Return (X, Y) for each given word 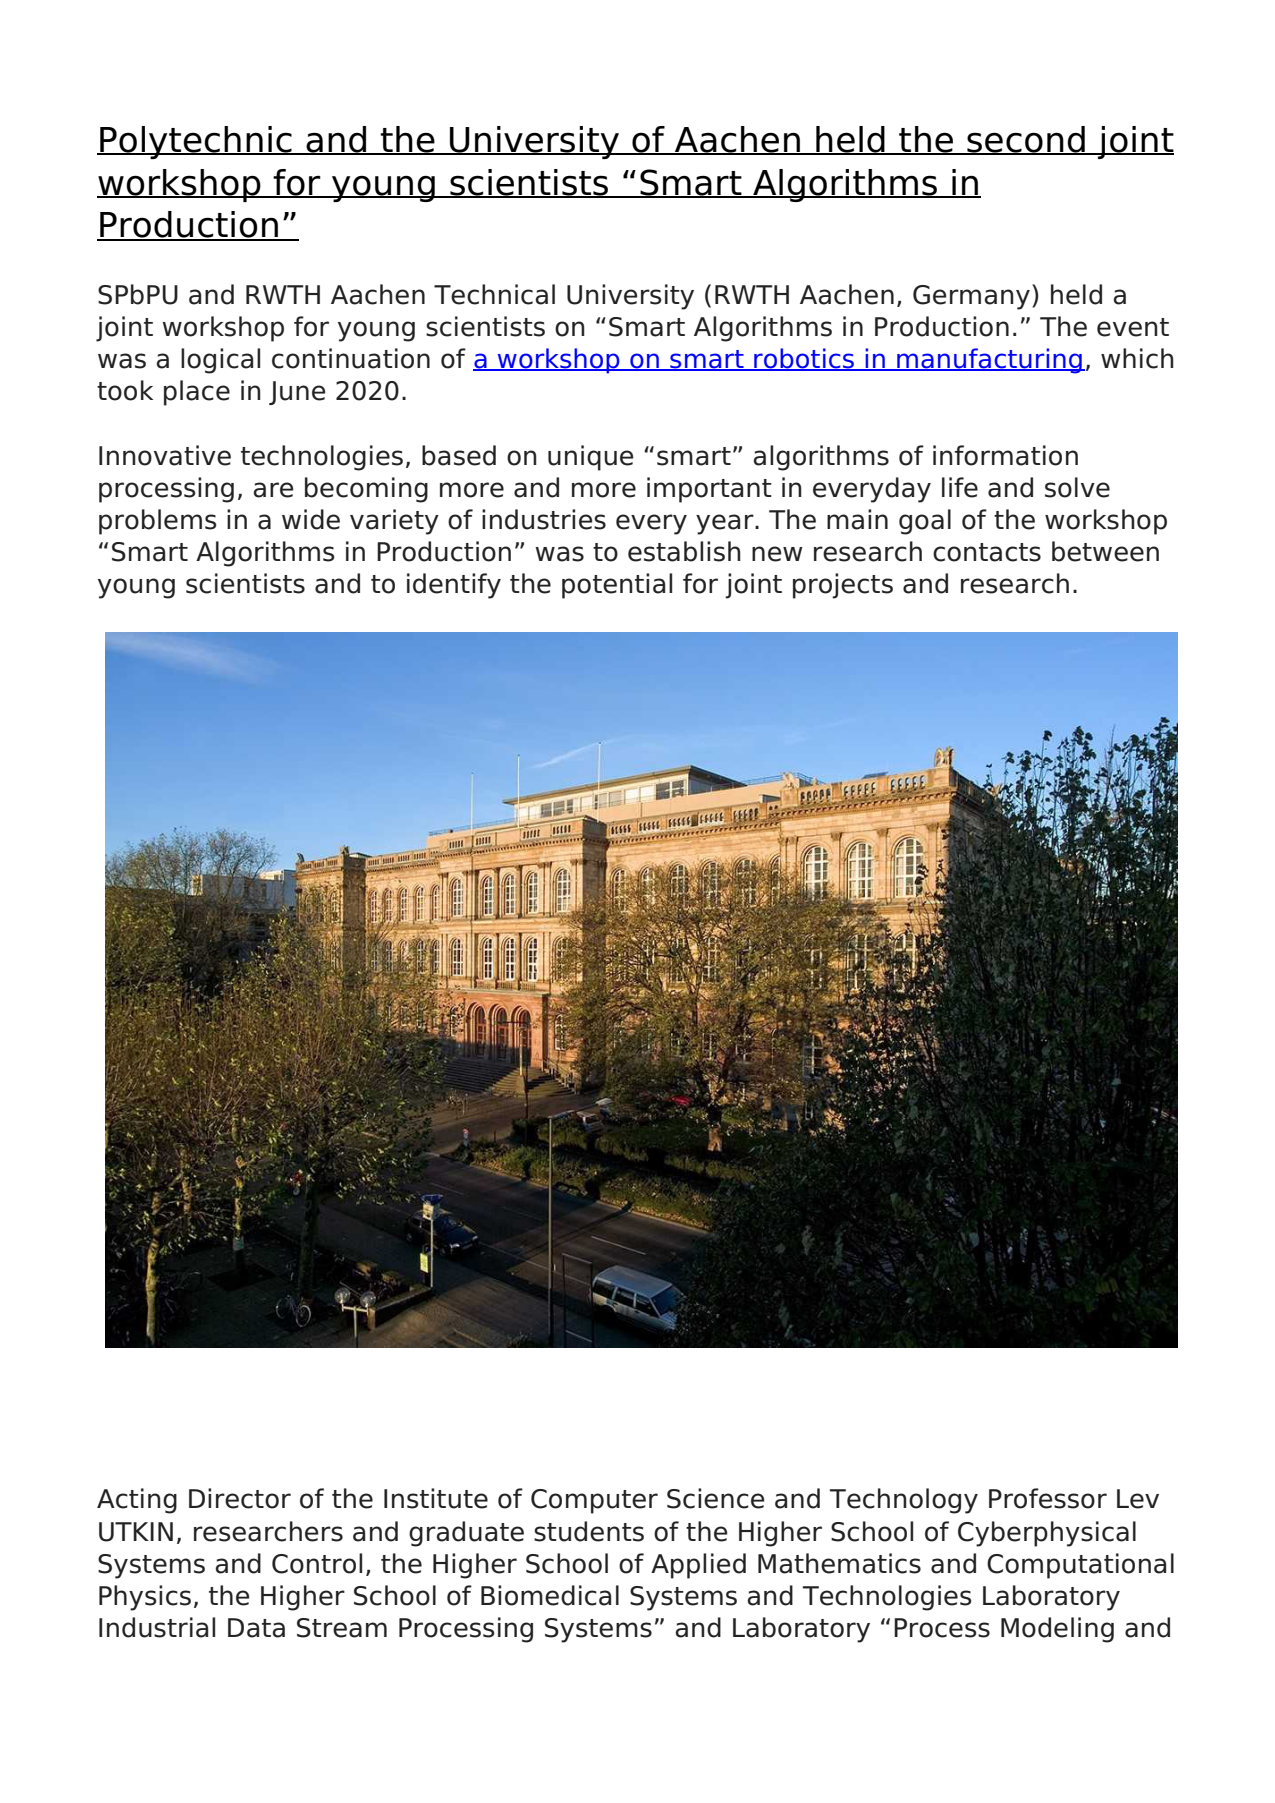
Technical (494, 294)
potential (617, 586)
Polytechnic (196, 142)
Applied (698, 1566)
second (1026, 140)
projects (843, 586)
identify (454, 586)
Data (256, 1628)
